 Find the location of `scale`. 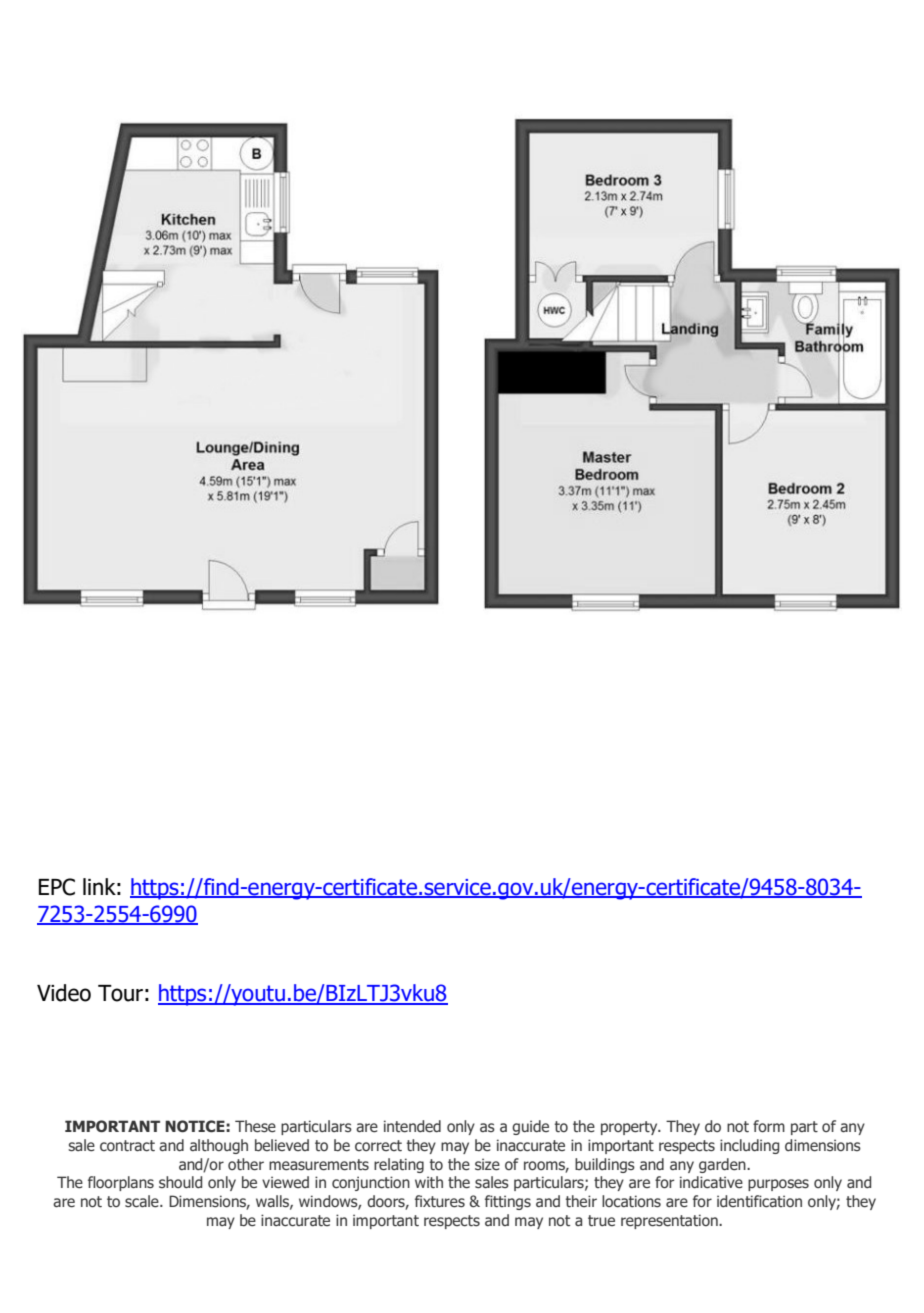

scale is located at coordinates (143, 1201).
